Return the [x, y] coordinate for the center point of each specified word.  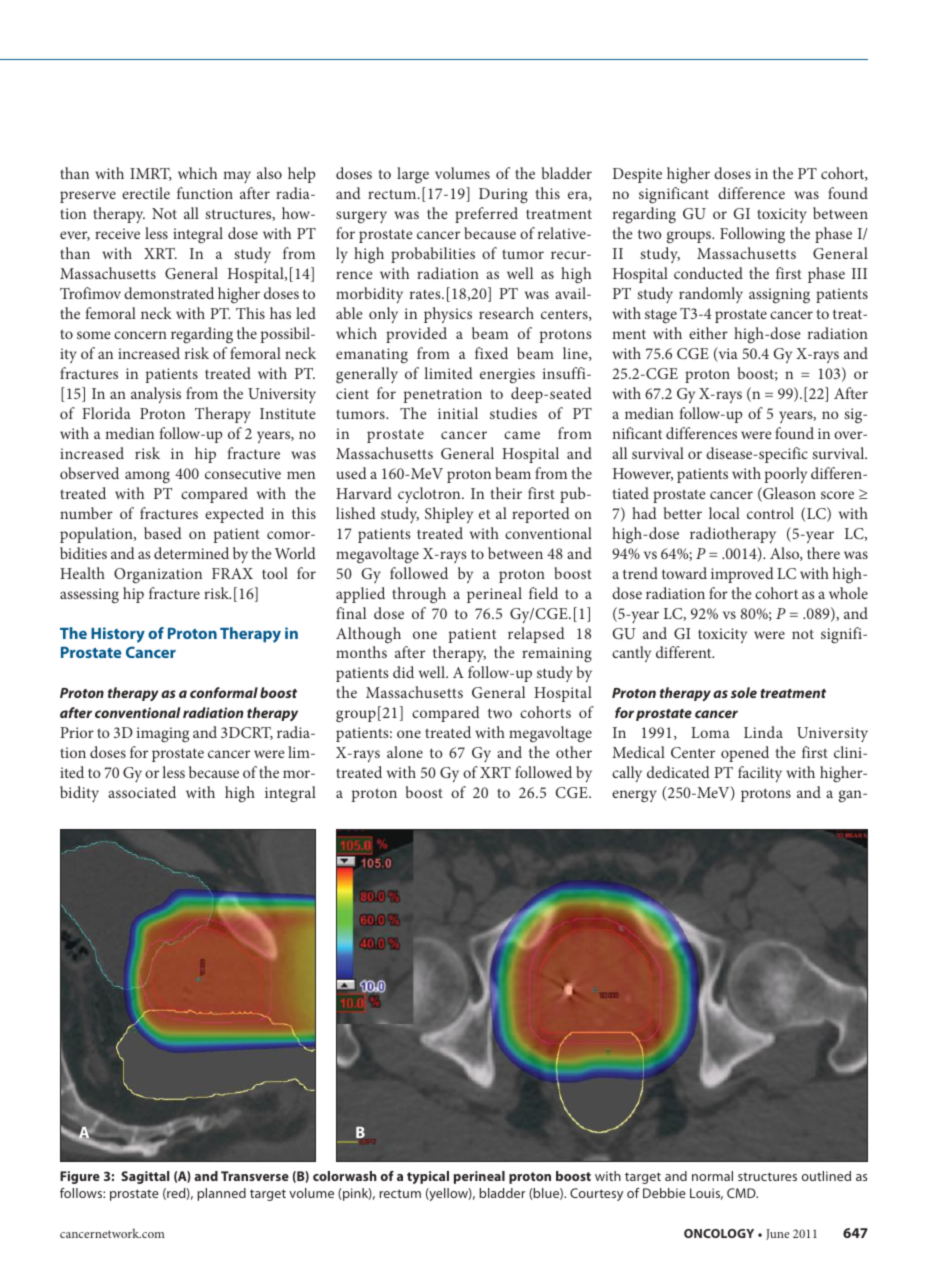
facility [760, 774]
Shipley [449, 515]
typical [428, 1177]
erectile [146, 193]
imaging [163, 735]
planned [221, 1194]
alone [405, 752]
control [770, 513]
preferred [486, 215]
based [163, 533]
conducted [708, 273]
